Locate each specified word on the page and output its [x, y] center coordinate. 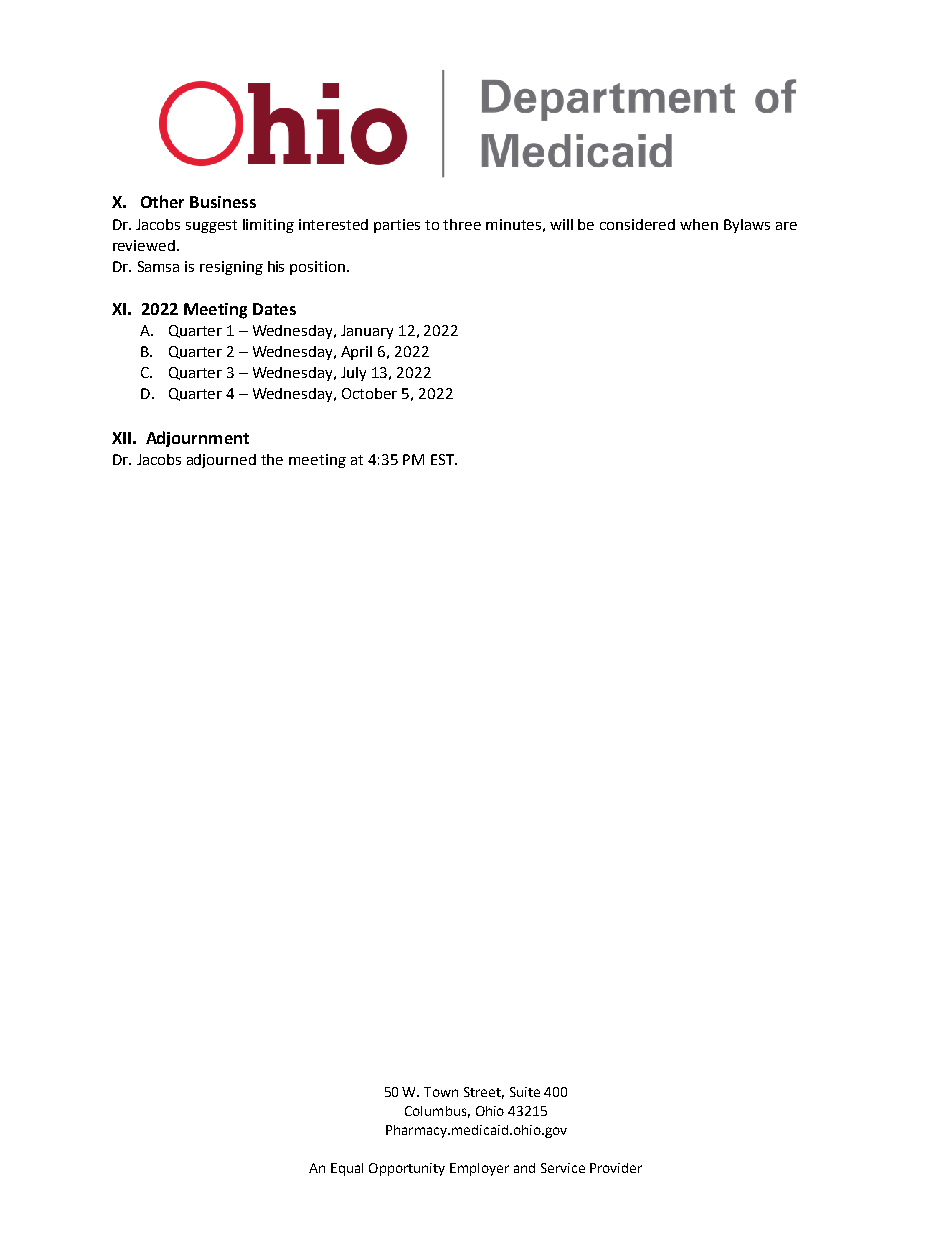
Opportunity [407, 1169]
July [353, 374]
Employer [479, 1169]
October [369, 393]
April [356, 353]
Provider [616, 1168]
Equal [347, 1169]
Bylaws [747, 226]
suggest [211, 226]
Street [484, 1093]
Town [441, 1092]
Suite [525, 1092]
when [699, 224]
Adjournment [197, 439]
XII [121, 438]
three [462, 224]
